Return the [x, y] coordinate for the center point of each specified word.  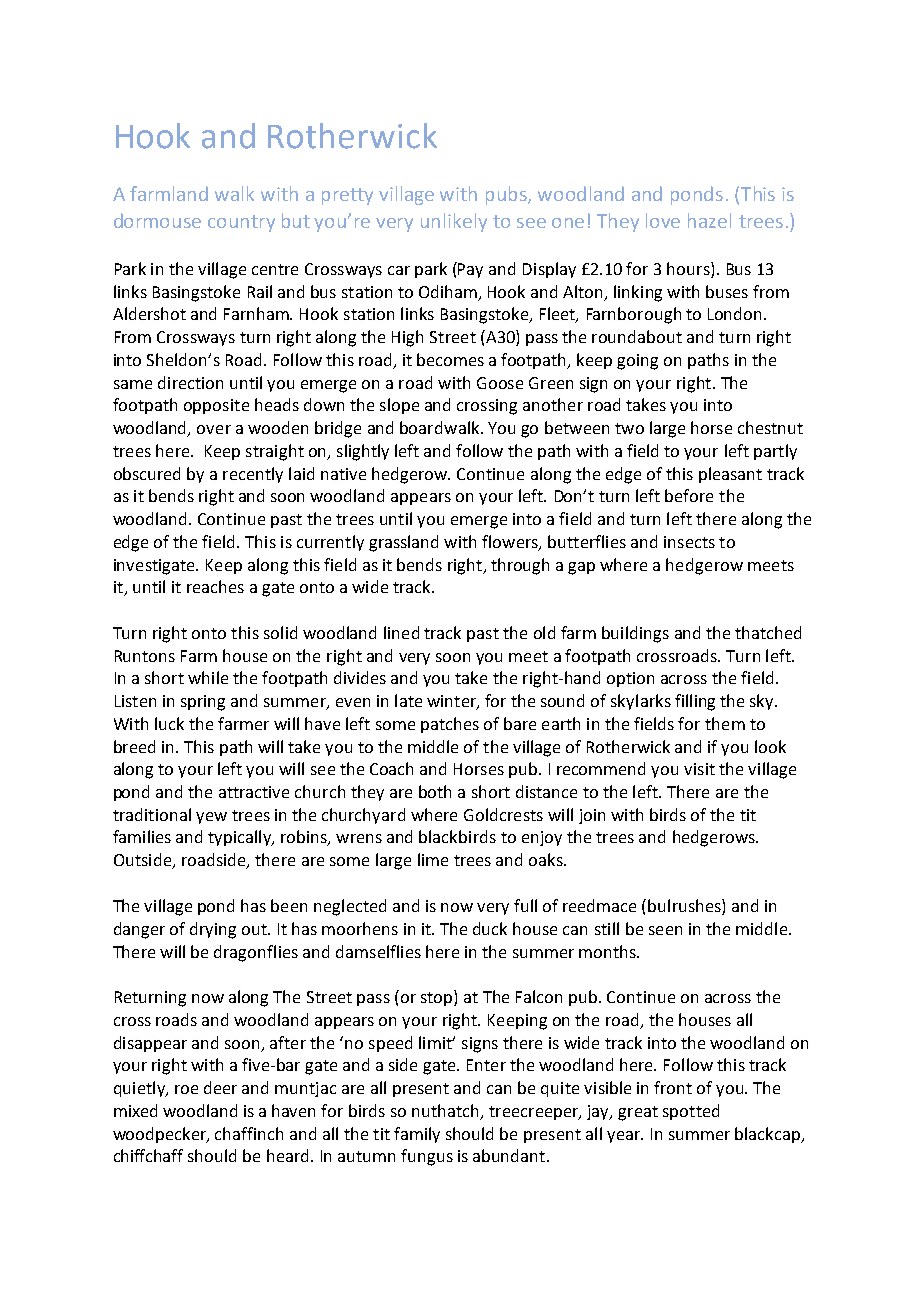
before [689, 495]
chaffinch [249, 1133]
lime [433, 859]
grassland [403, 543]
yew [211, 818]
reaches [215, 586]
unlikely [454, 222]
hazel [709, 220]
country [241, 223]
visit [699, 769]
